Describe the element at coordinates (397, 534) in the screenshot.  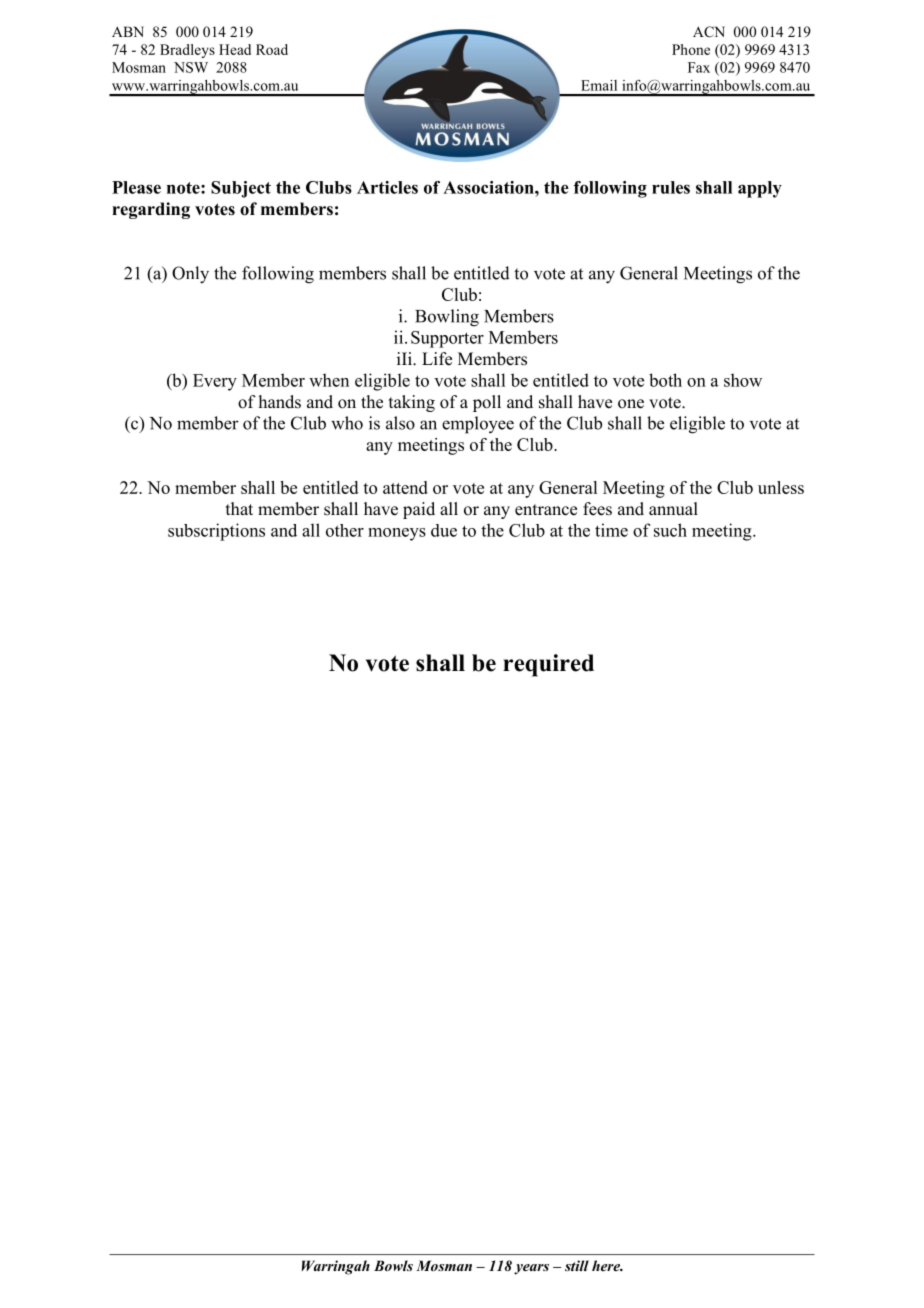
I see `moneys` at that location.
